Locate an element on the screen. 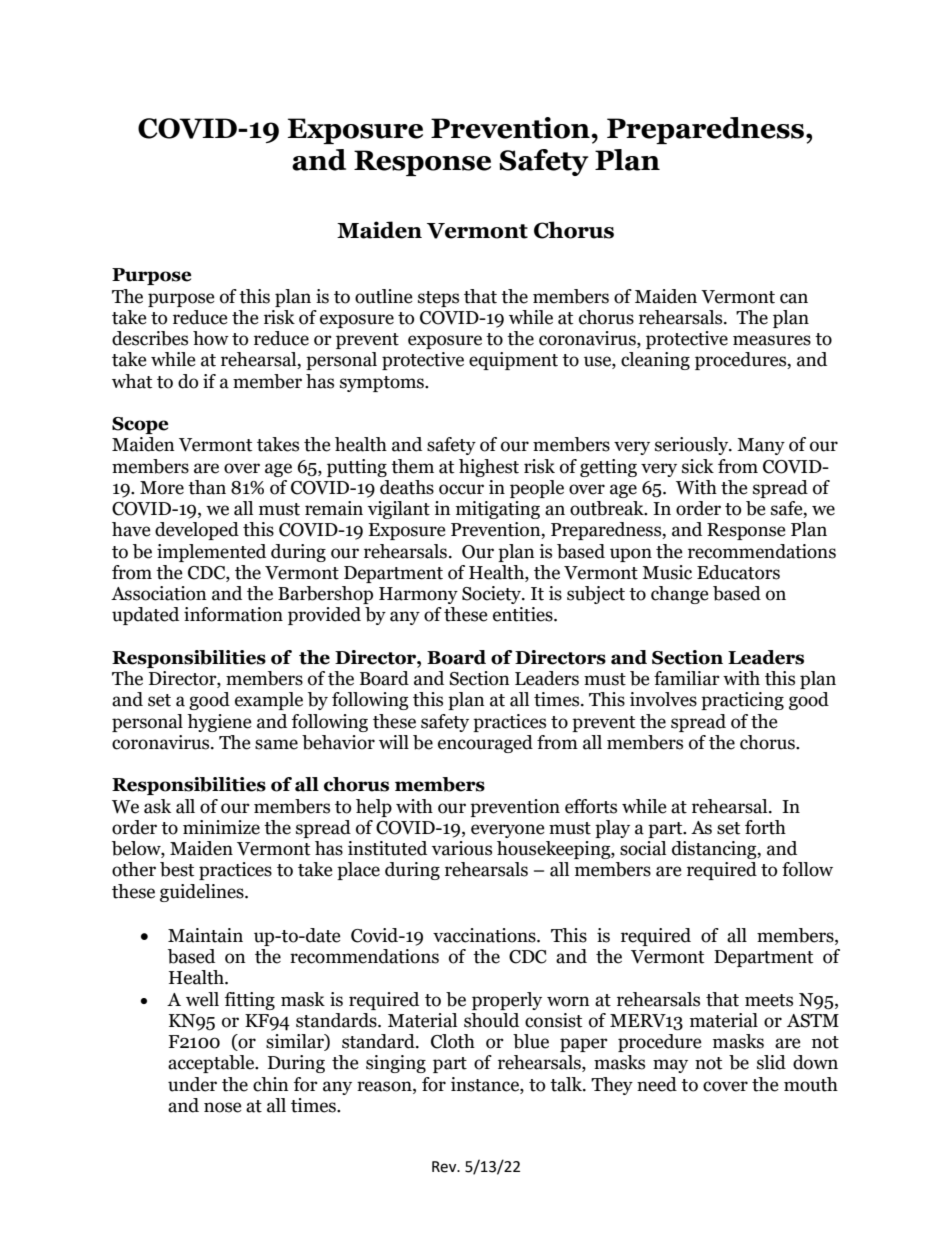  measures is located at coordinates (772, 340).
